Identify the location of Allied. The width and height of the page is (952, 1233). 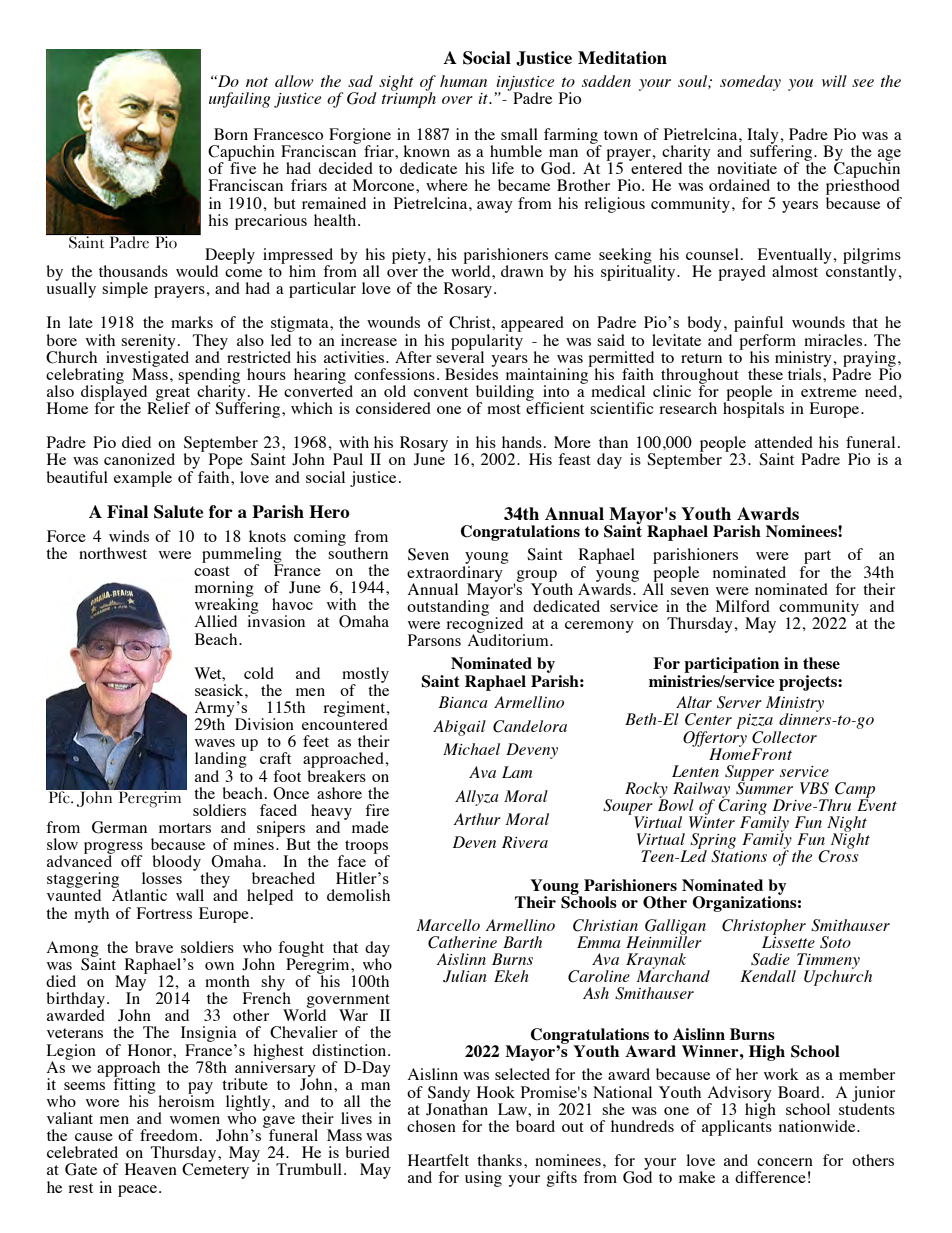
(216, 621).
